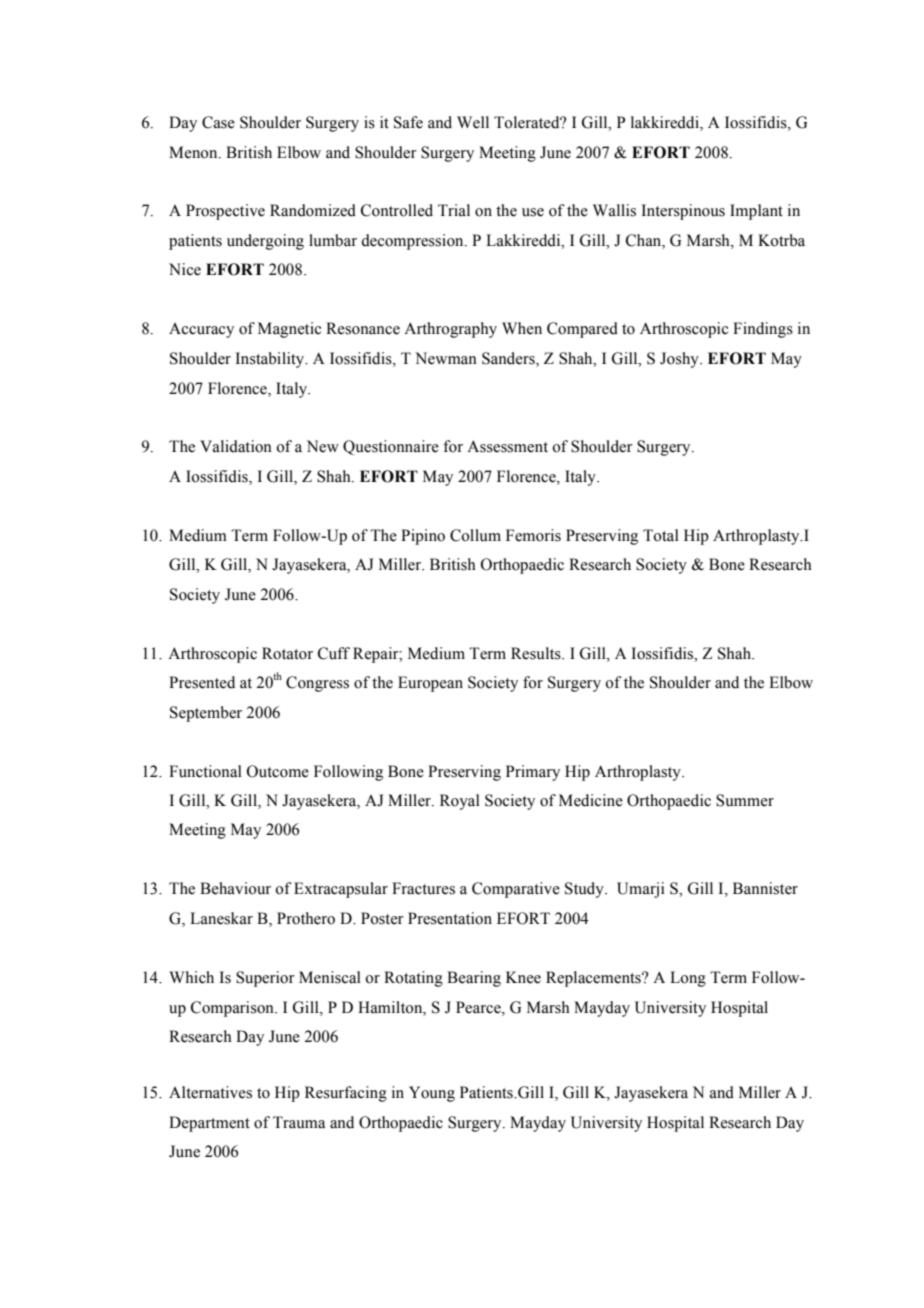  Describe the element at coordinates (210, 1092) in the screenshot. I see `Alternatives` at that location.
